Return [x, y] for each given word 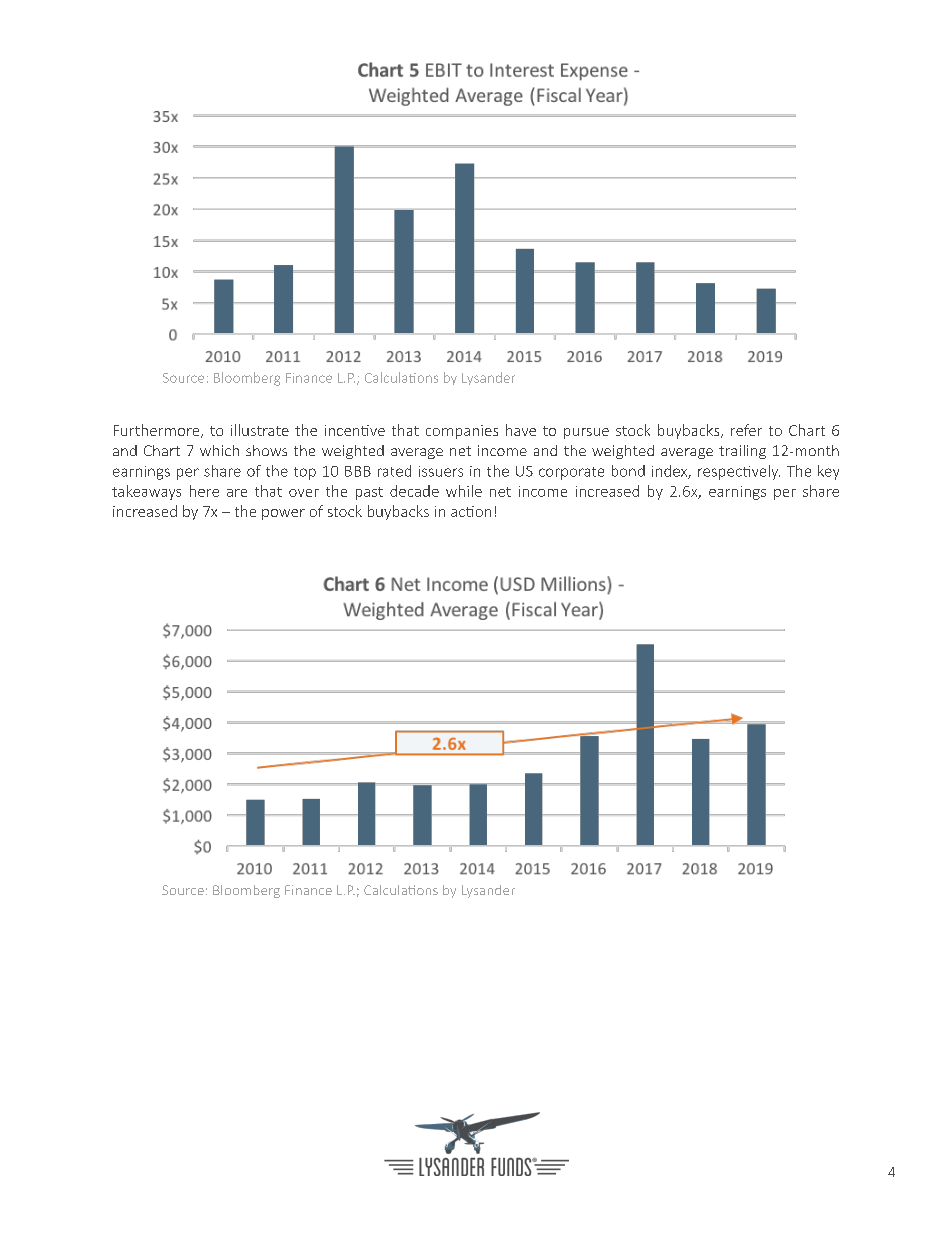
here [204, 491]
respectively [739, 472]
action [471, 511]
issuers [441, 471]
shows [266, 450]
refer [746, 430]
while [464, 491]
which [219, 450]
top [305, 473]
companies [462, 432]
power [283, 514]
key [828, 472]
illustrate [260, 430]
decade [414, 491]
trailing [742, 452]
